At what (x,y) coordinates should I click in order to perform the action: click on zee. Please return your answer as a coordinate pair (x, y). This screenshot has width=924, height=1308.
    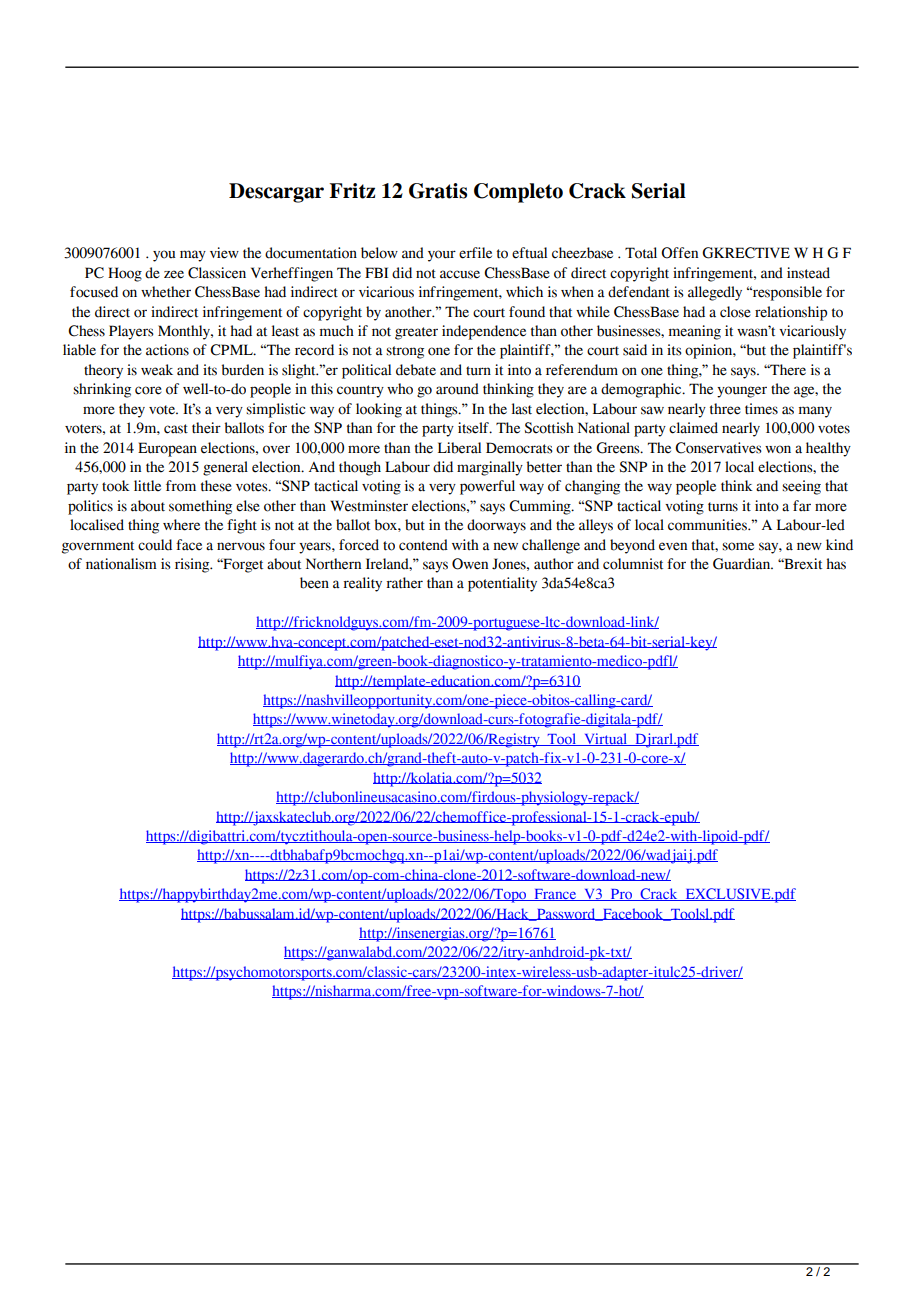
    Looking at the image, I should click on (174, 274).
